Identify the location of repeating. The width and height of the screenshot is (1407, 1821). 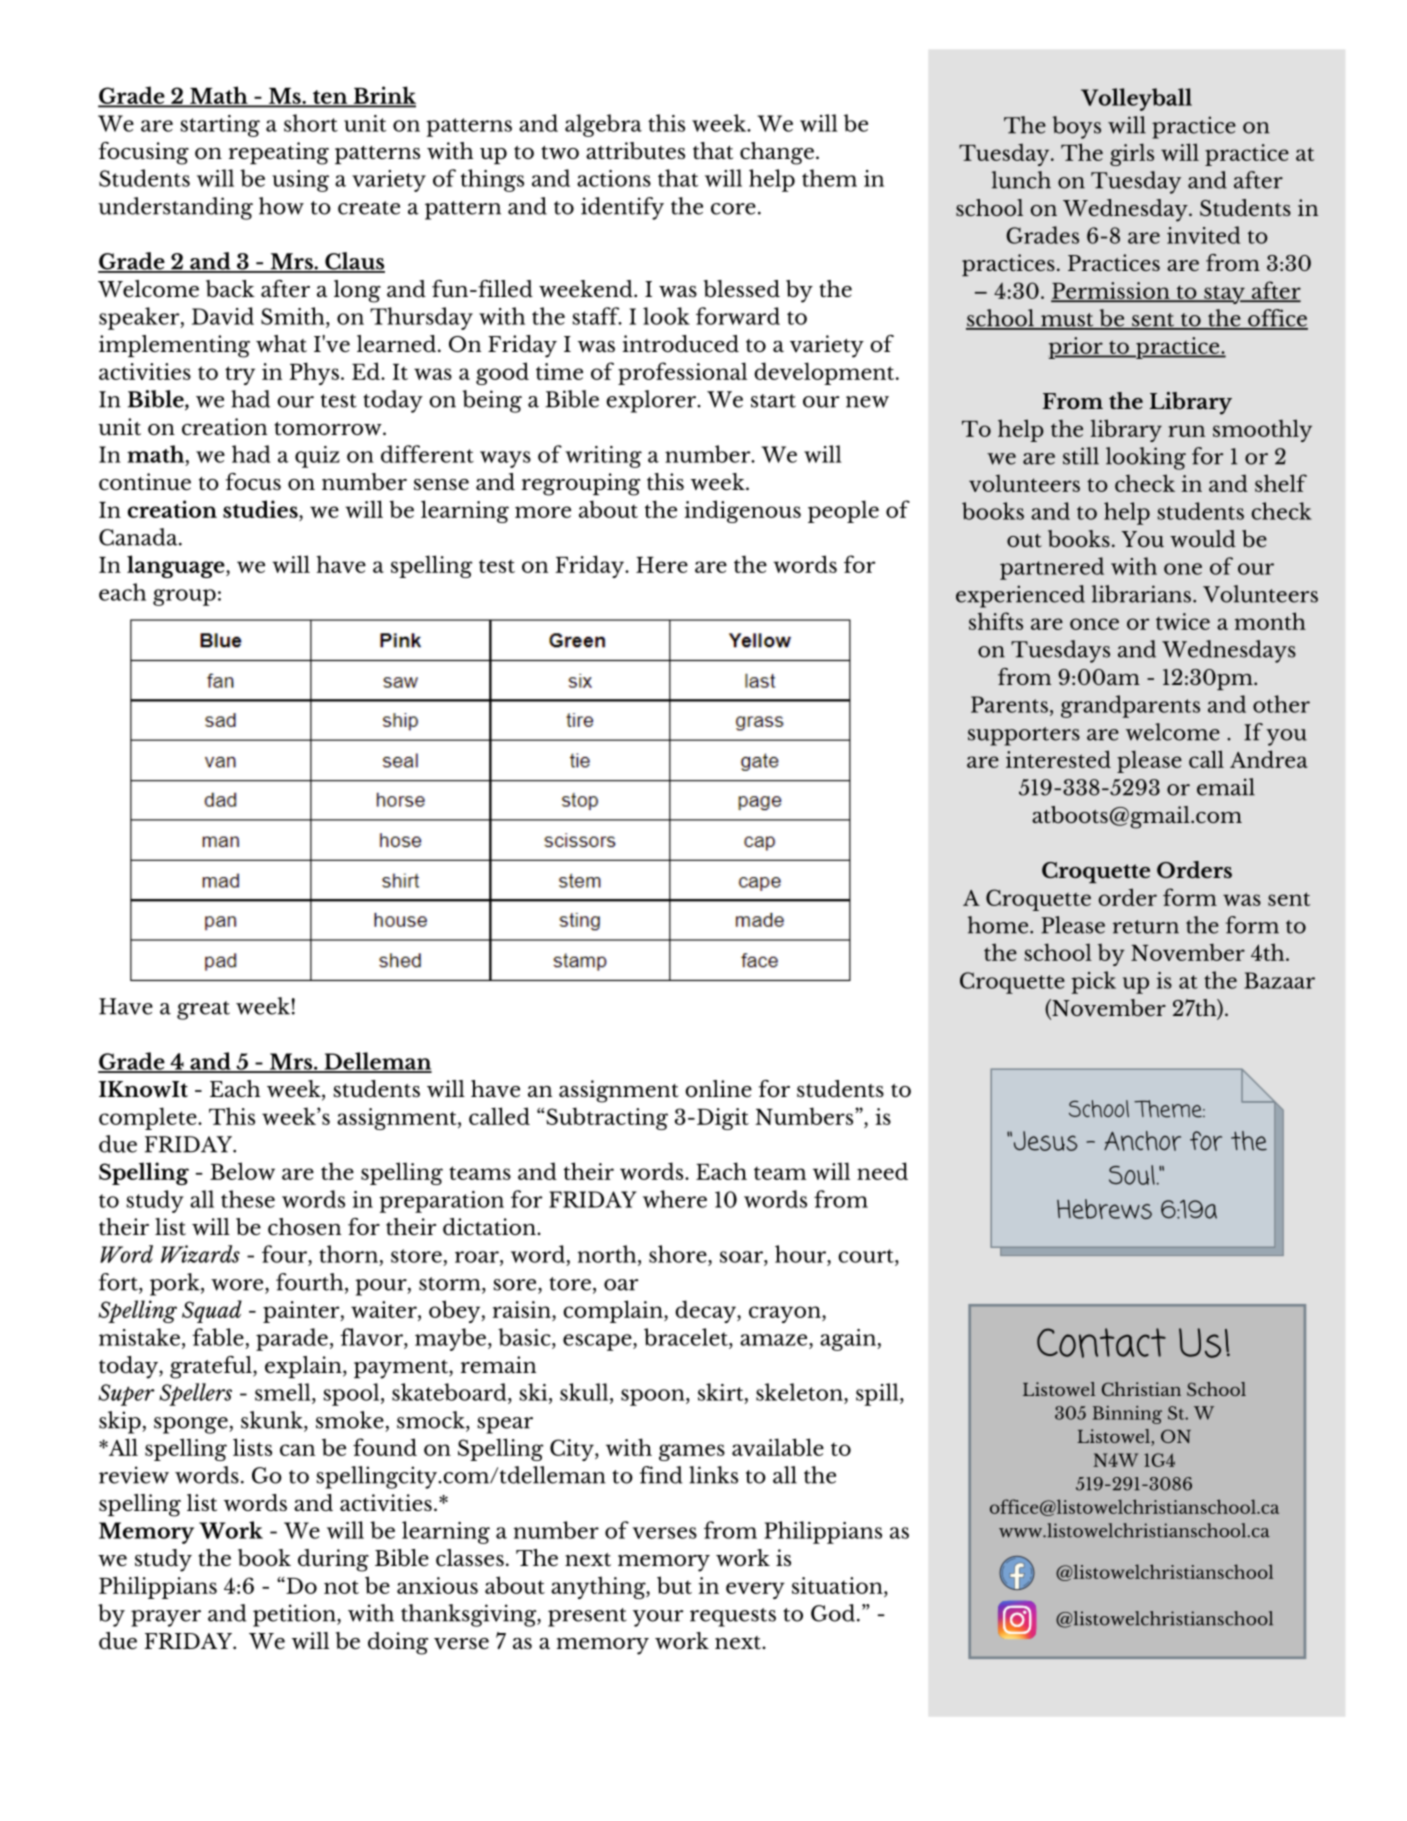
(279, 153).
